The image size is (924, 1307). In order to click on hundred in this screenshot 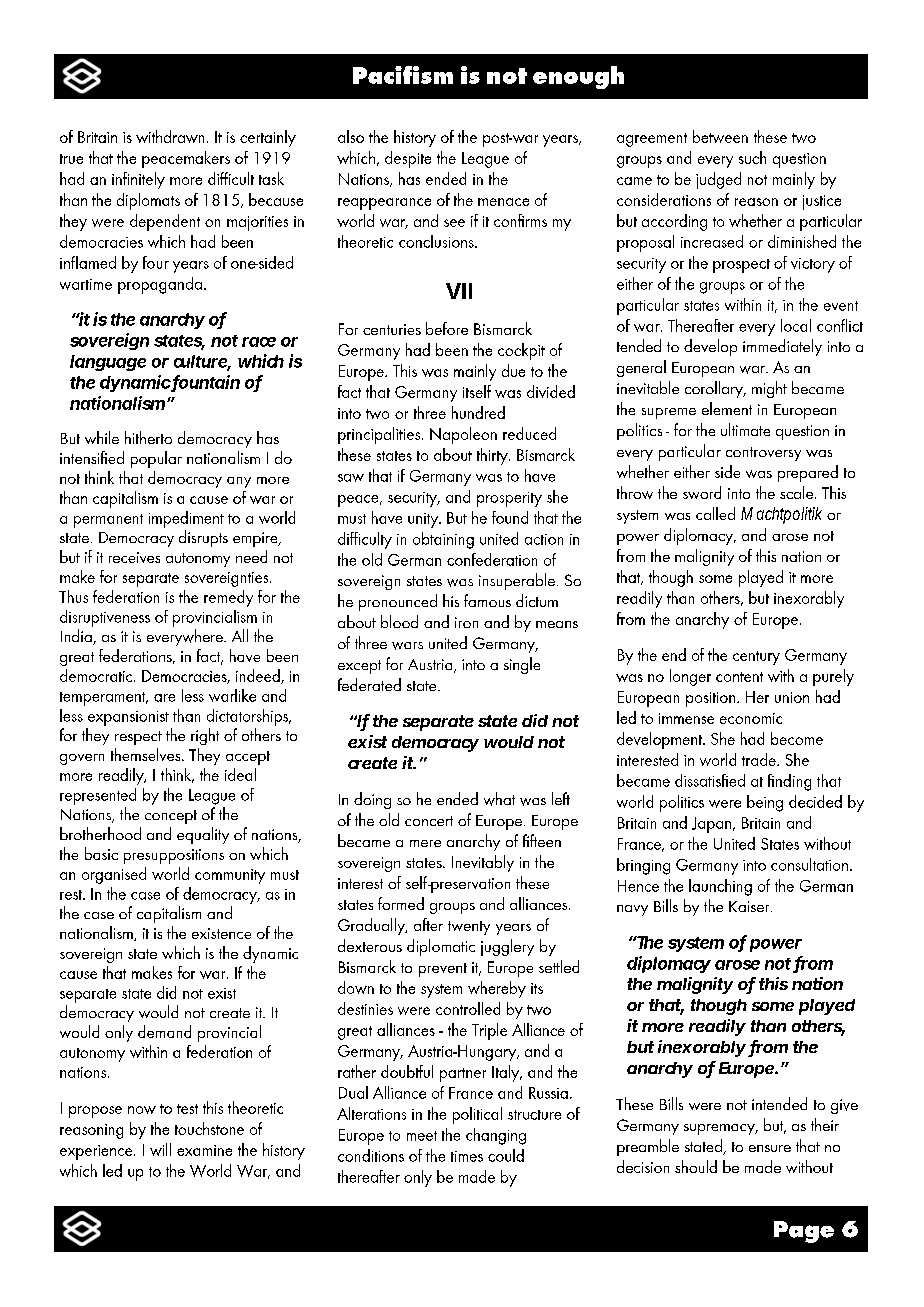, I will do `click(478, 412)`.
